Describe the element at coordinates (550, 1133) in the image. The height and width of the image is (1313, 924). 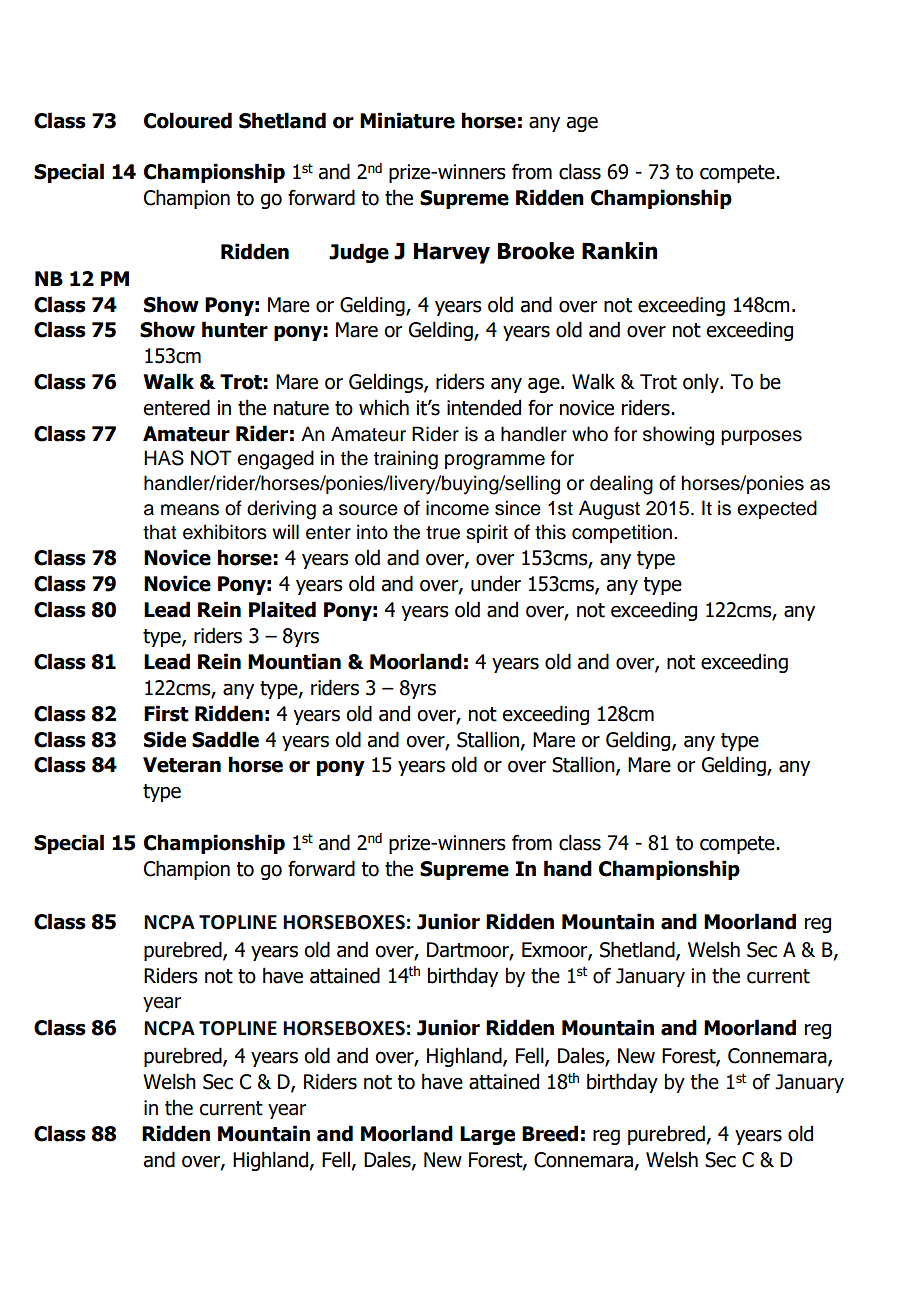
I see `Breed` at that location.
